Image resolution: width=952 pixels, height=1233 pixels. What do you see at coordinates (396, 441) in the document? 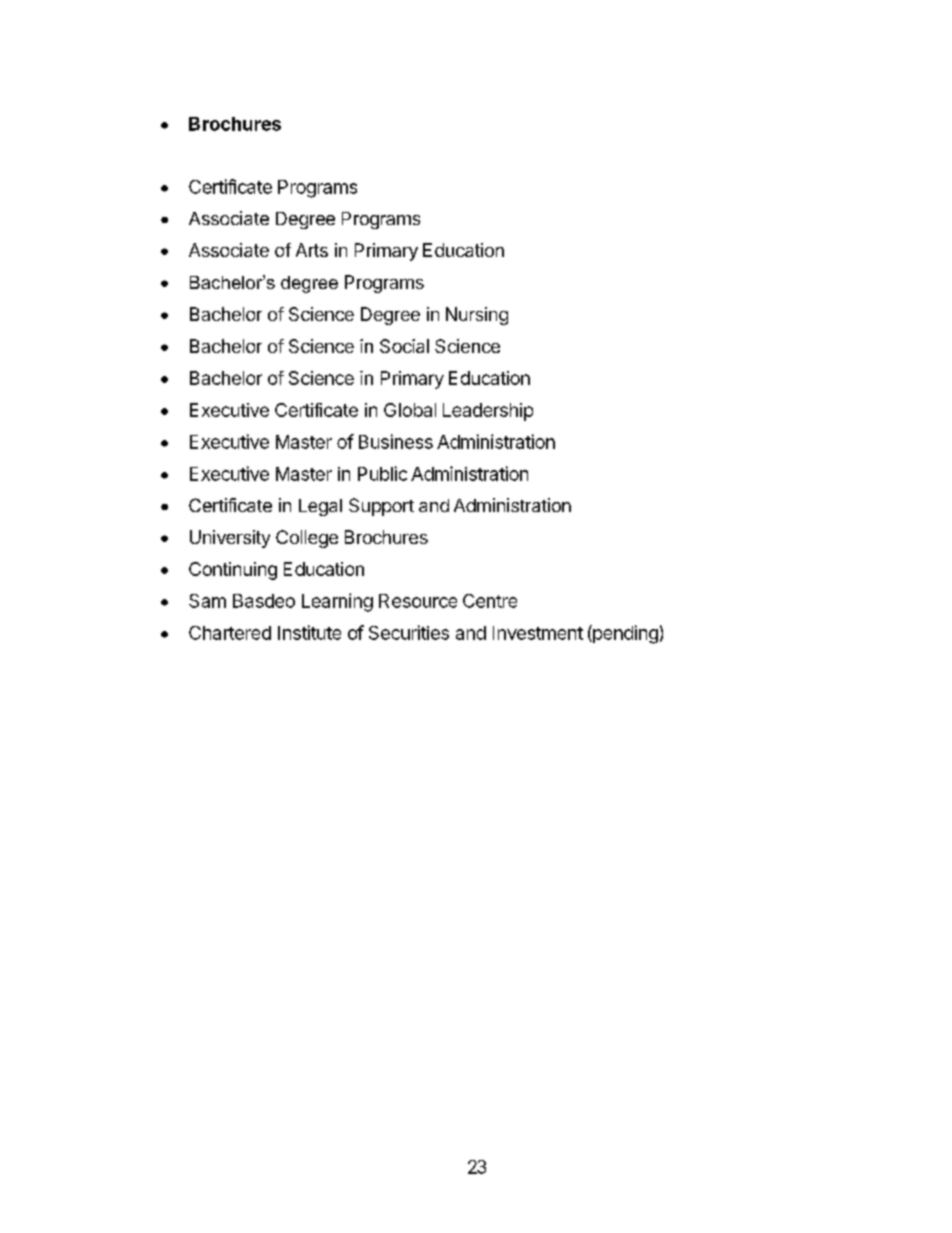
I see `Business` at bounding box center [396, 441].
